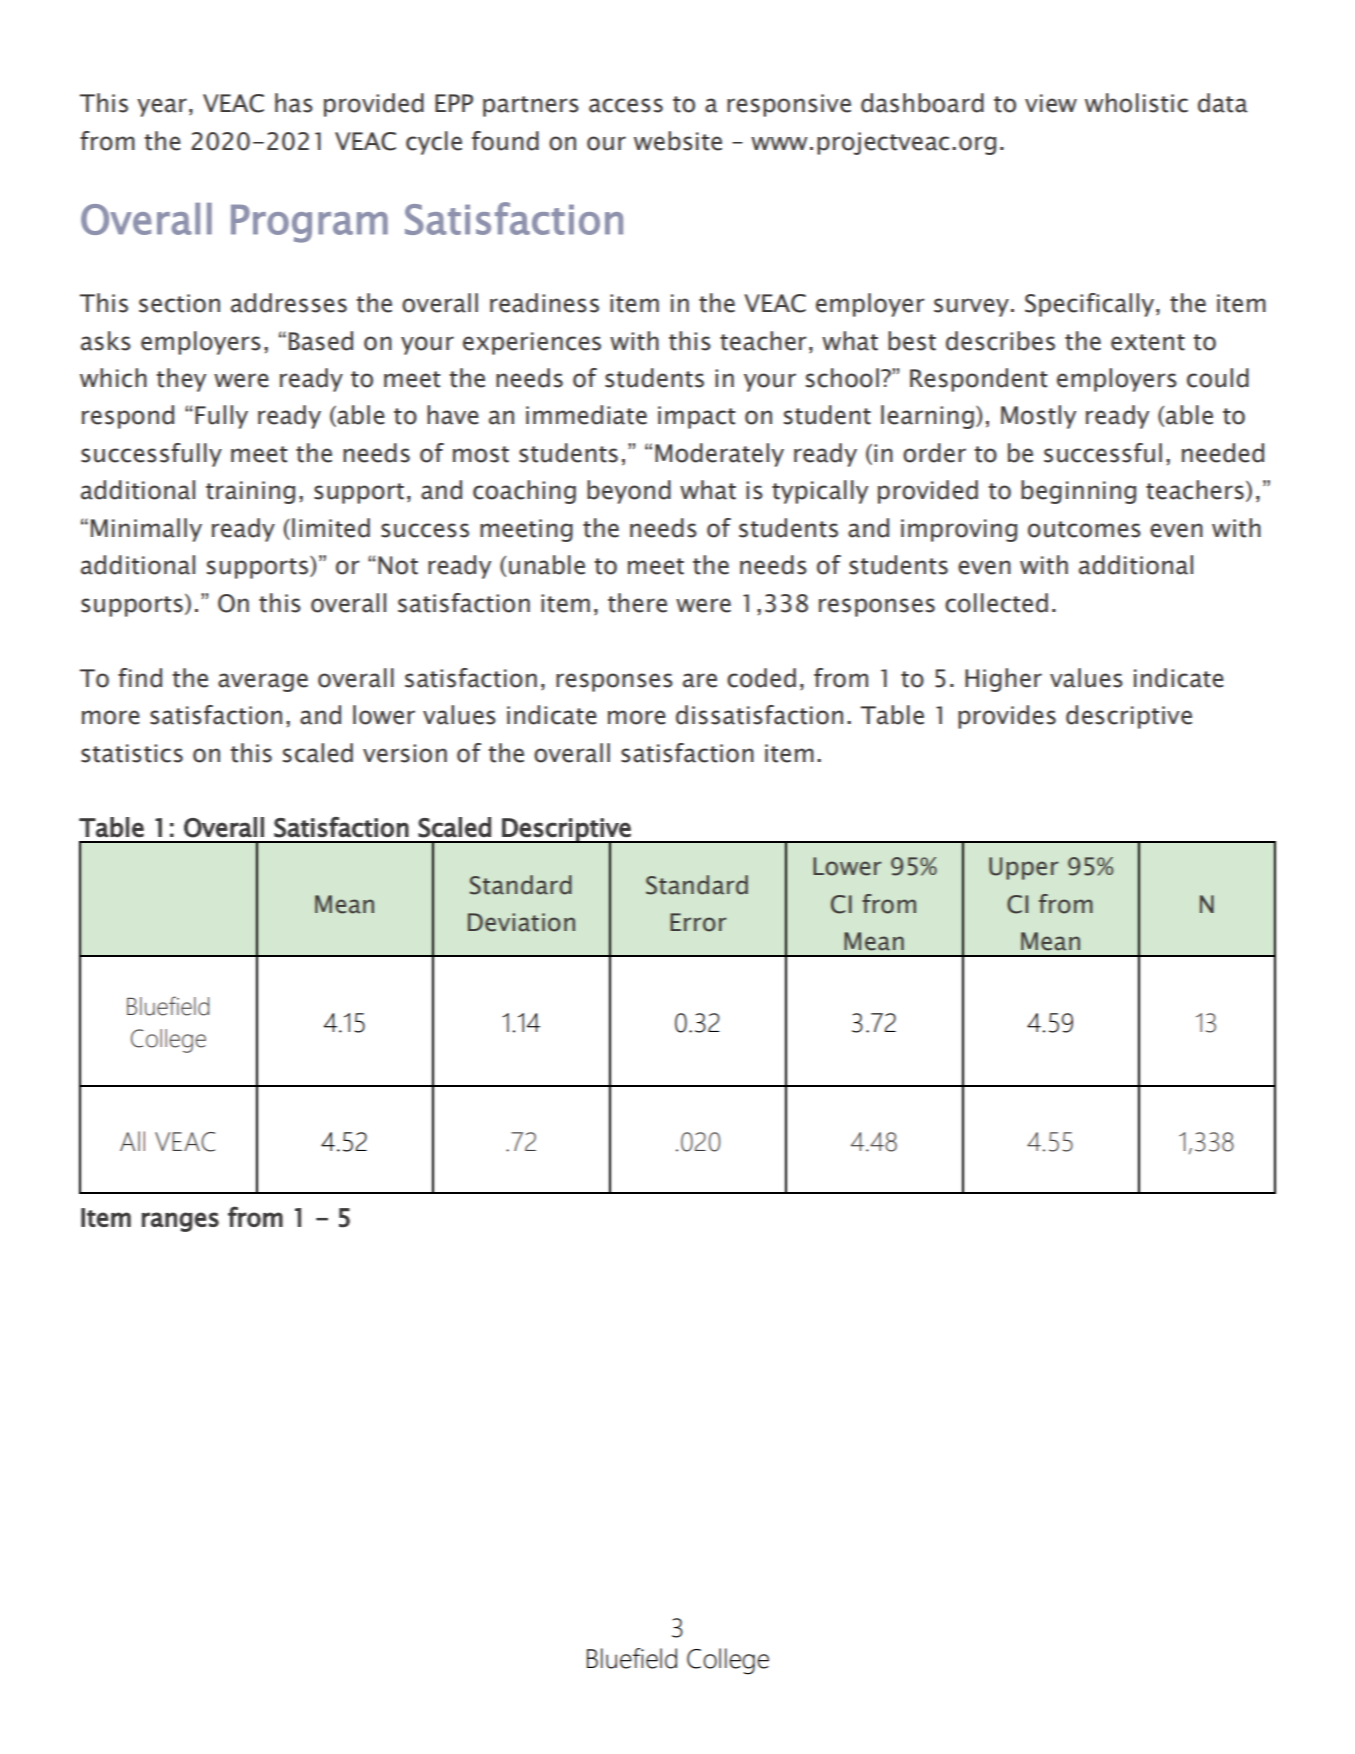 This screenshot has width=1355, height=1754. What do you see at coordinates (1003, 680) in the screenshot?
I see `Higher` at bounding box center [1003, 680].
